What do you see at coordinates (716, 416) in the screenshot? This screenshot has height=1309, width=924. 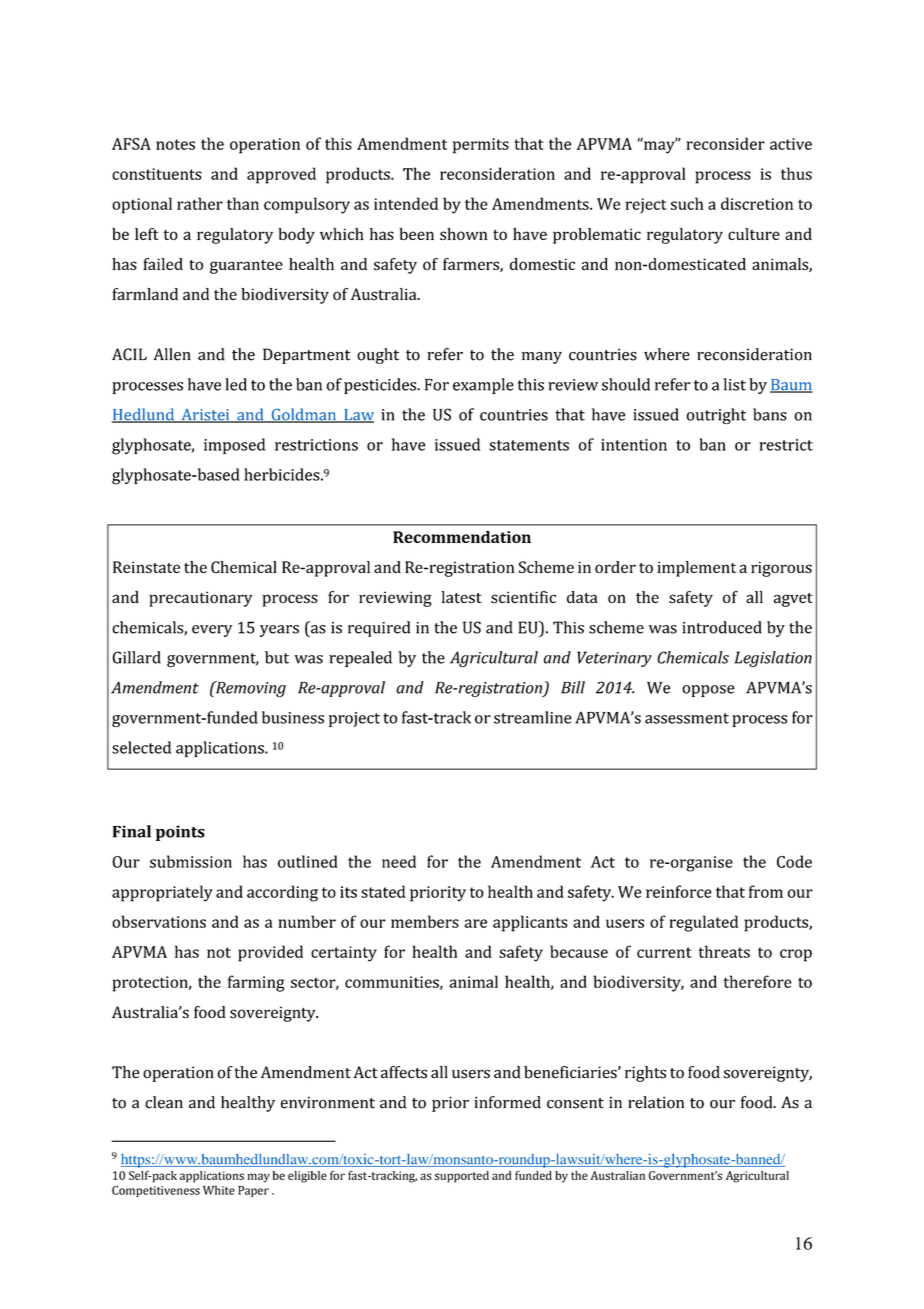 I see `outright` at bounding box center [716, 416].
